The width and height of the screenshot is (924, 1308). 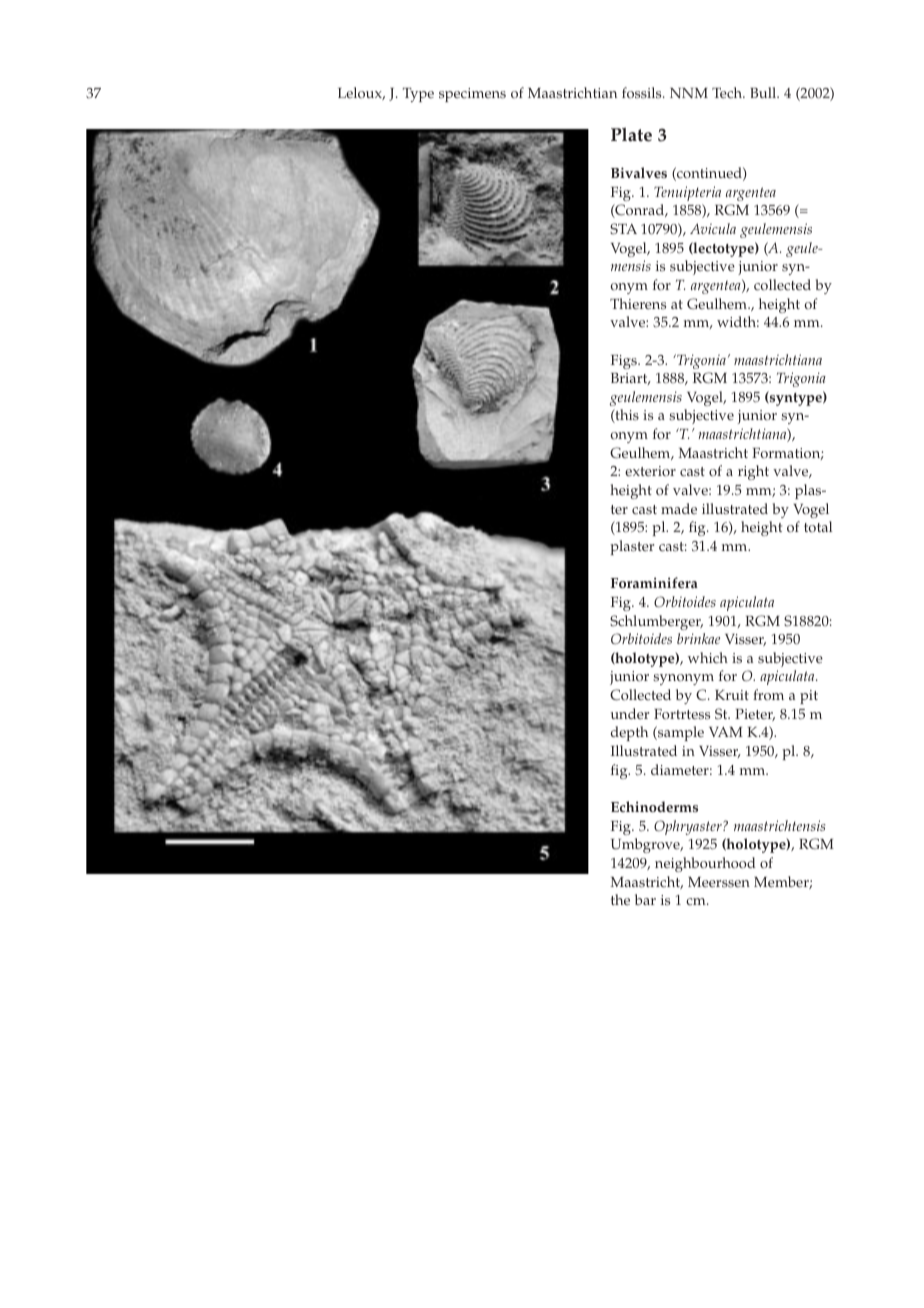 I want to click on right, so click(x=753, y=472).
